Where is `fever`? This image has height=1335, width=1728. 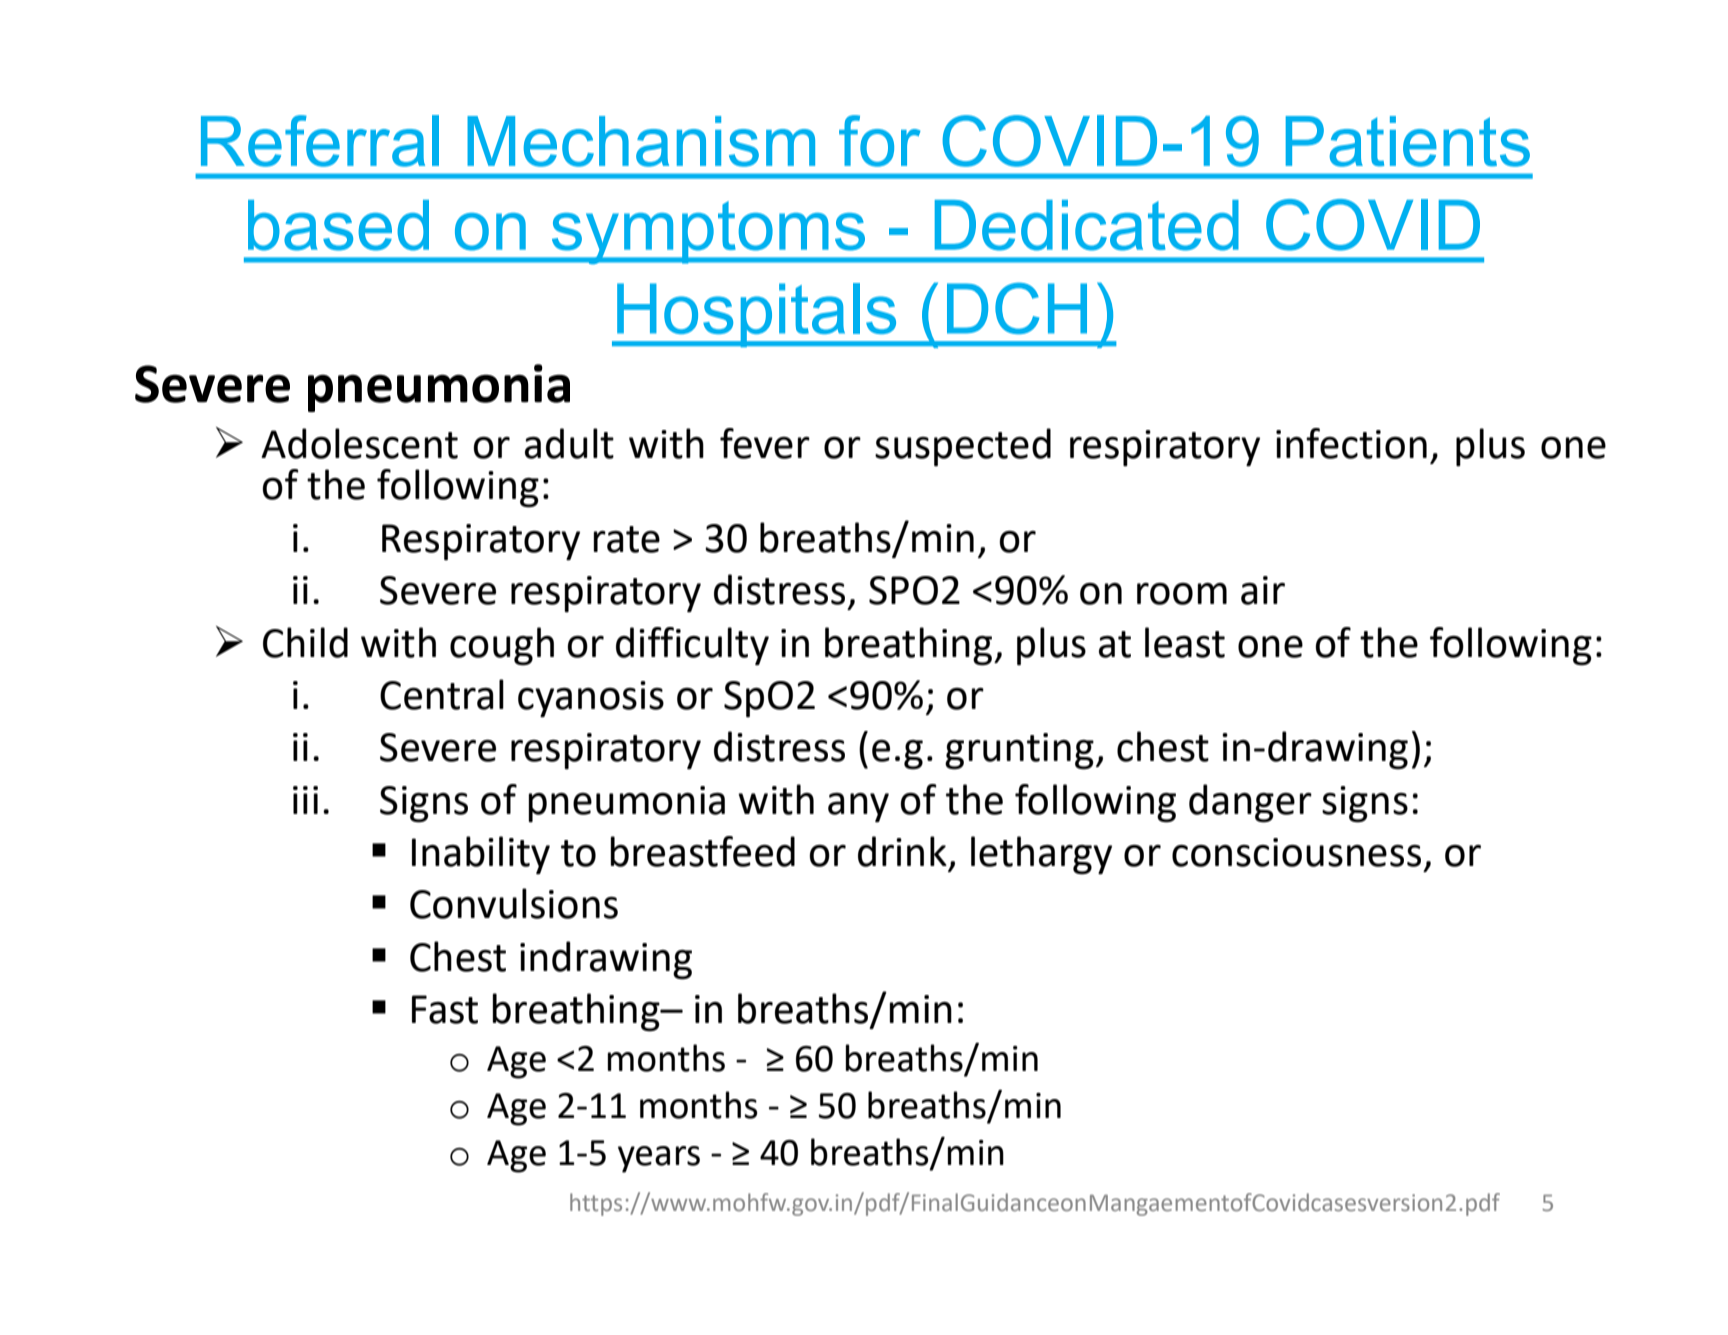 fever is located at coordinates (765, 443).
